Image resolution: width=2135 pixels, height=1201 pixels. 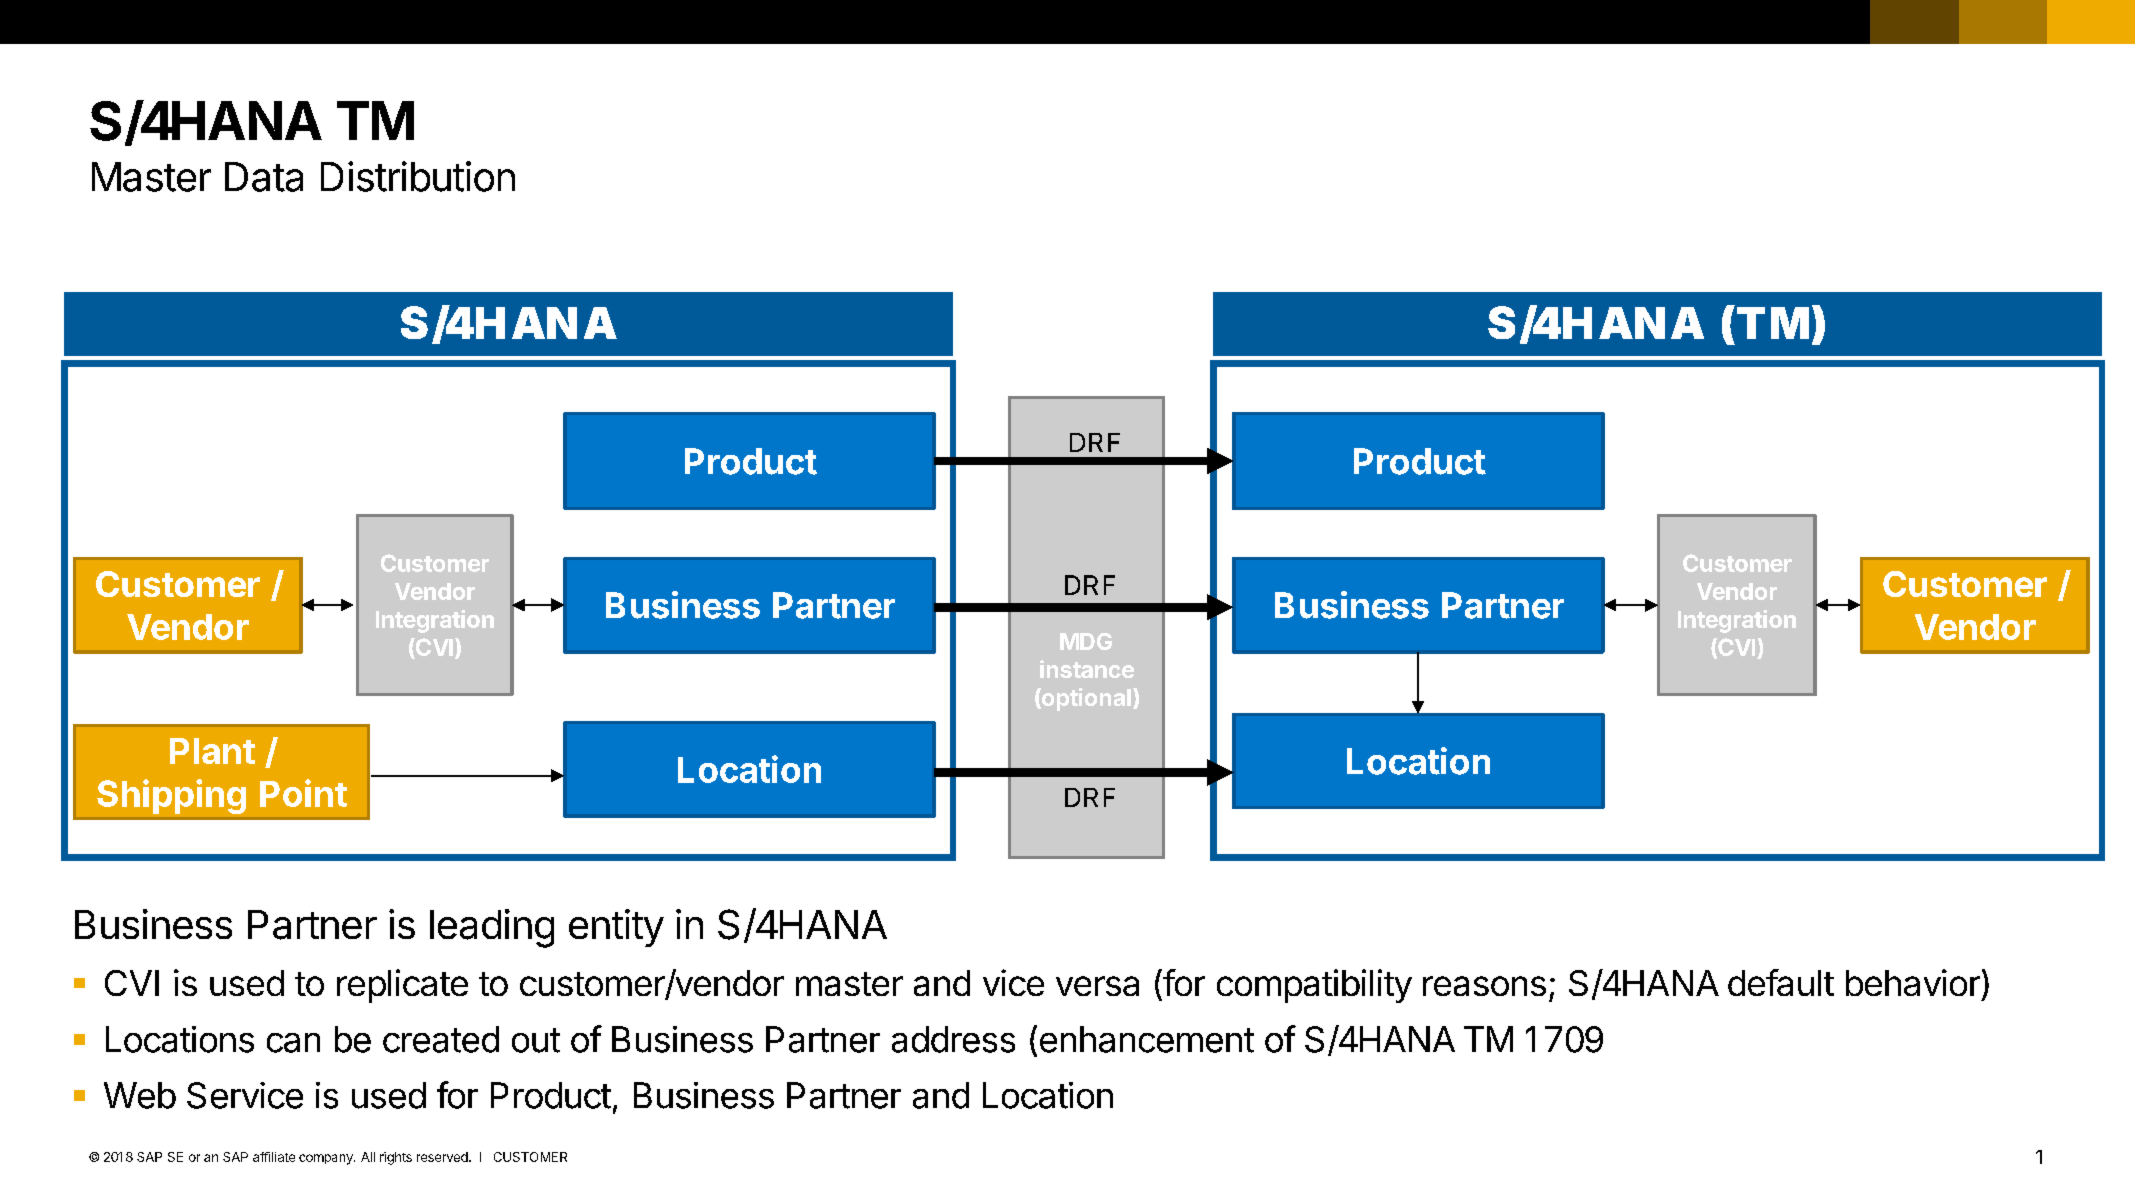 What do you see at coordinates (171, 796) in the screenshot?
I see `Shipping` at bounding box center [171, 796].
